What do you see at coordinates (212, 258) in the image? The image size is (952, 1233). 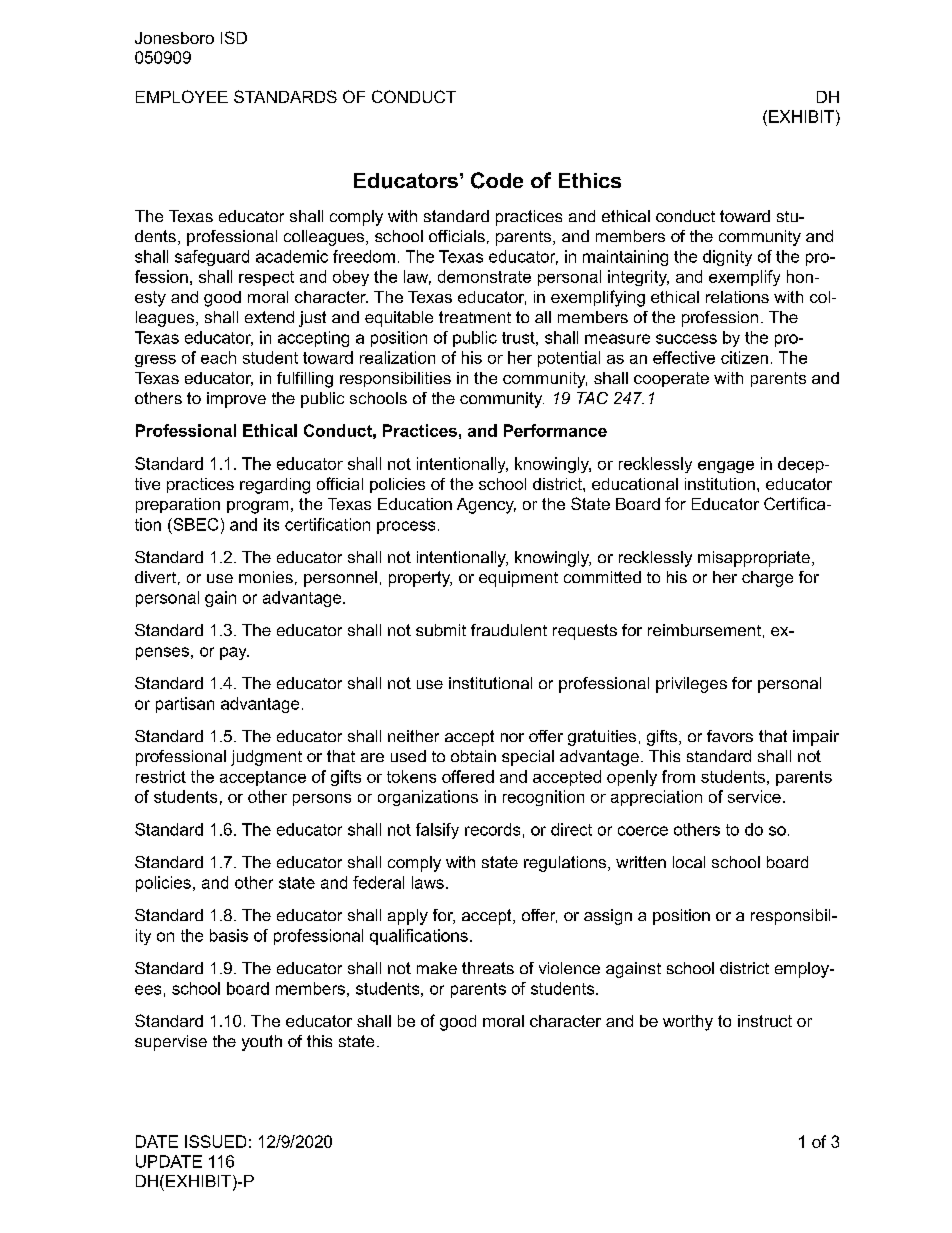 I see `safeguard` at bounding box center [212, 258].
